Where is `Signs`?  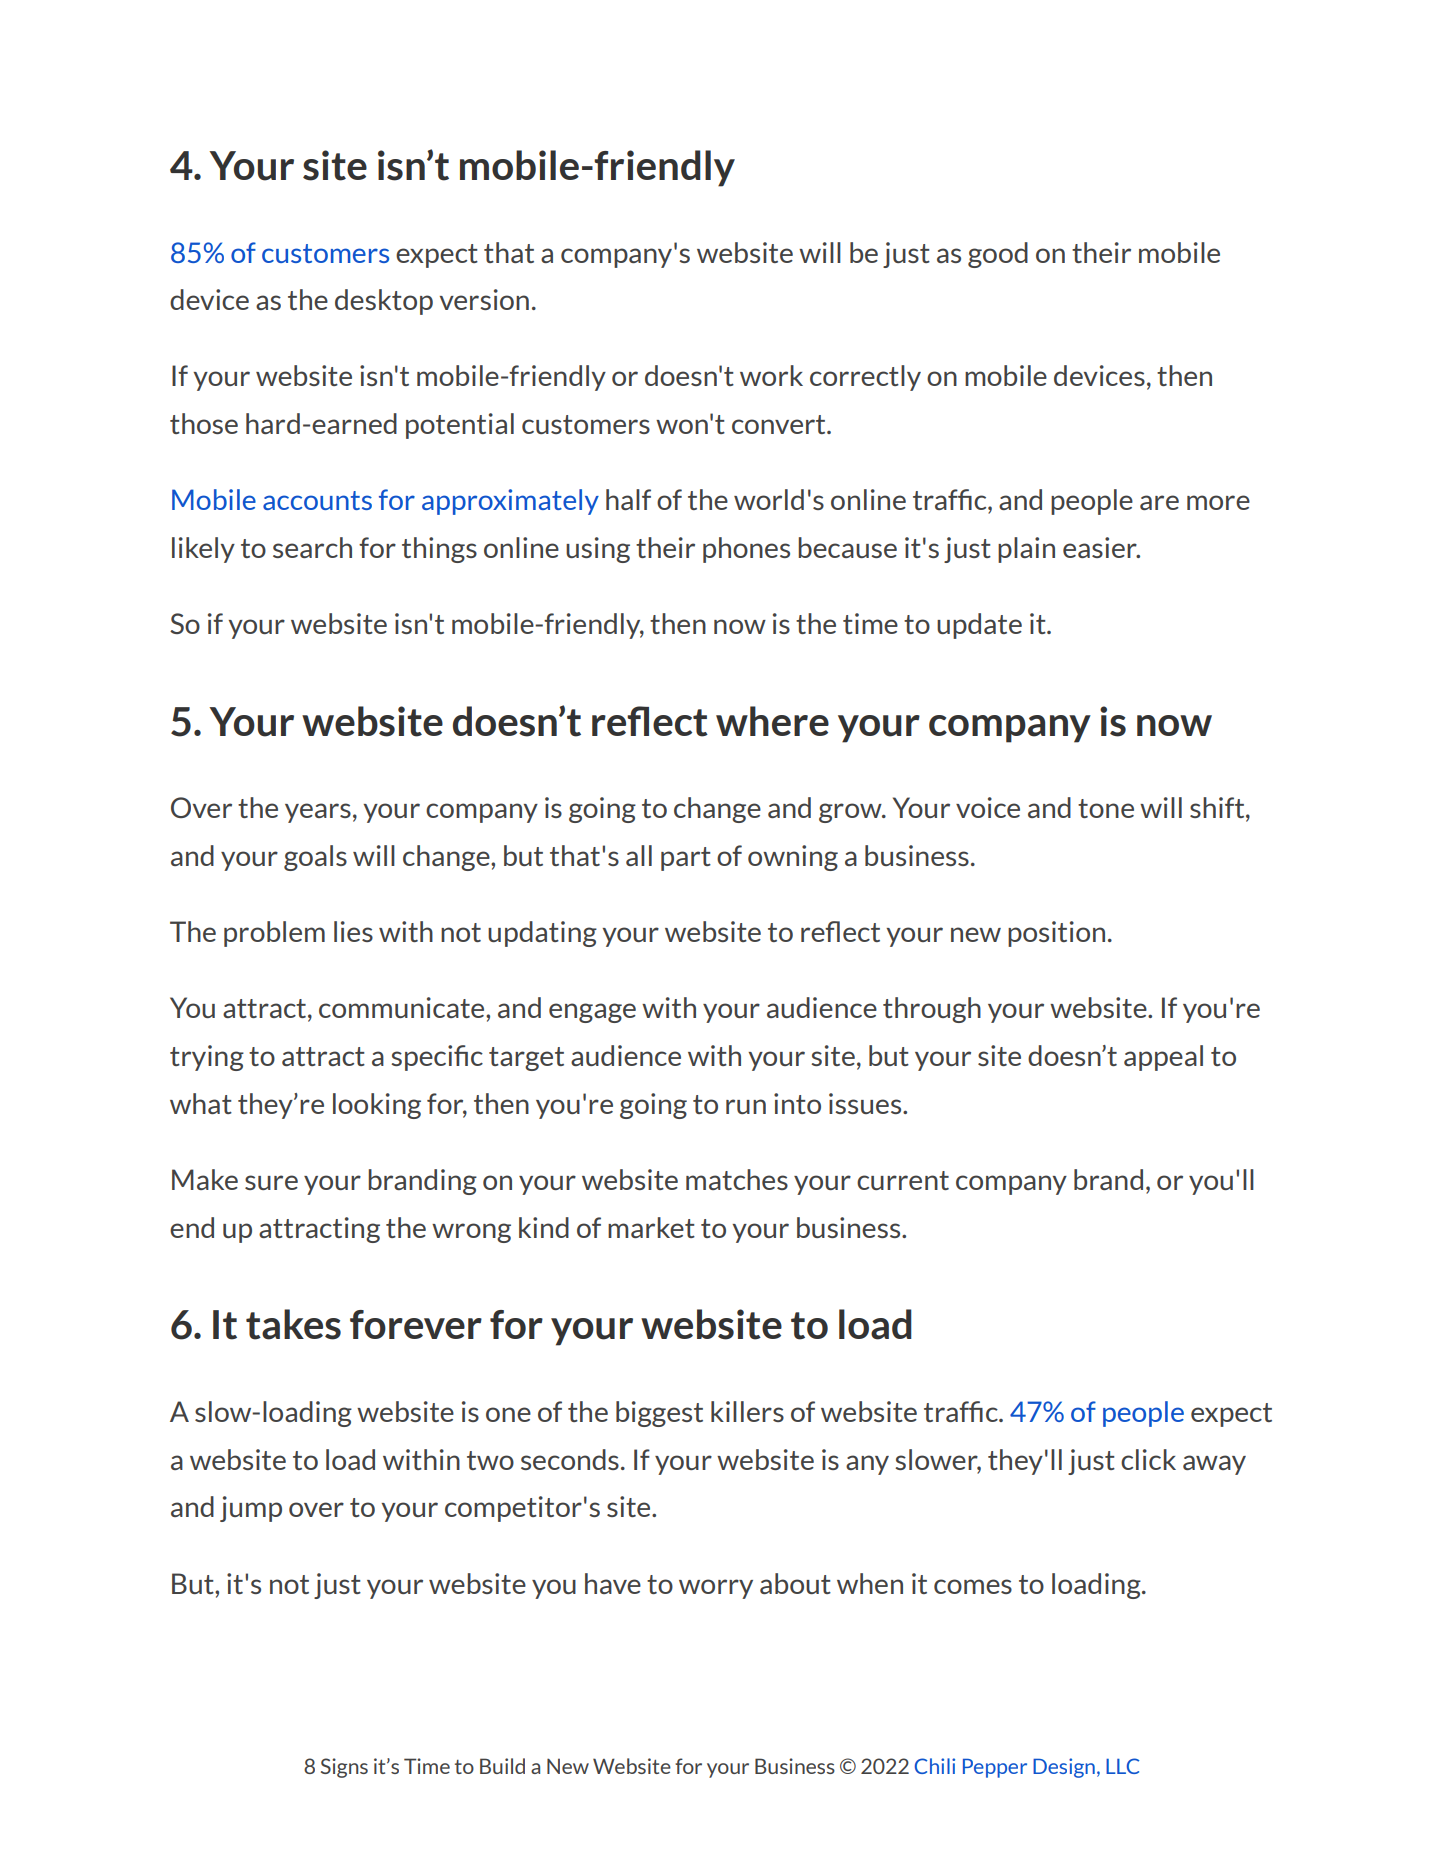 Signs is located at coordinates (344, 1768).
